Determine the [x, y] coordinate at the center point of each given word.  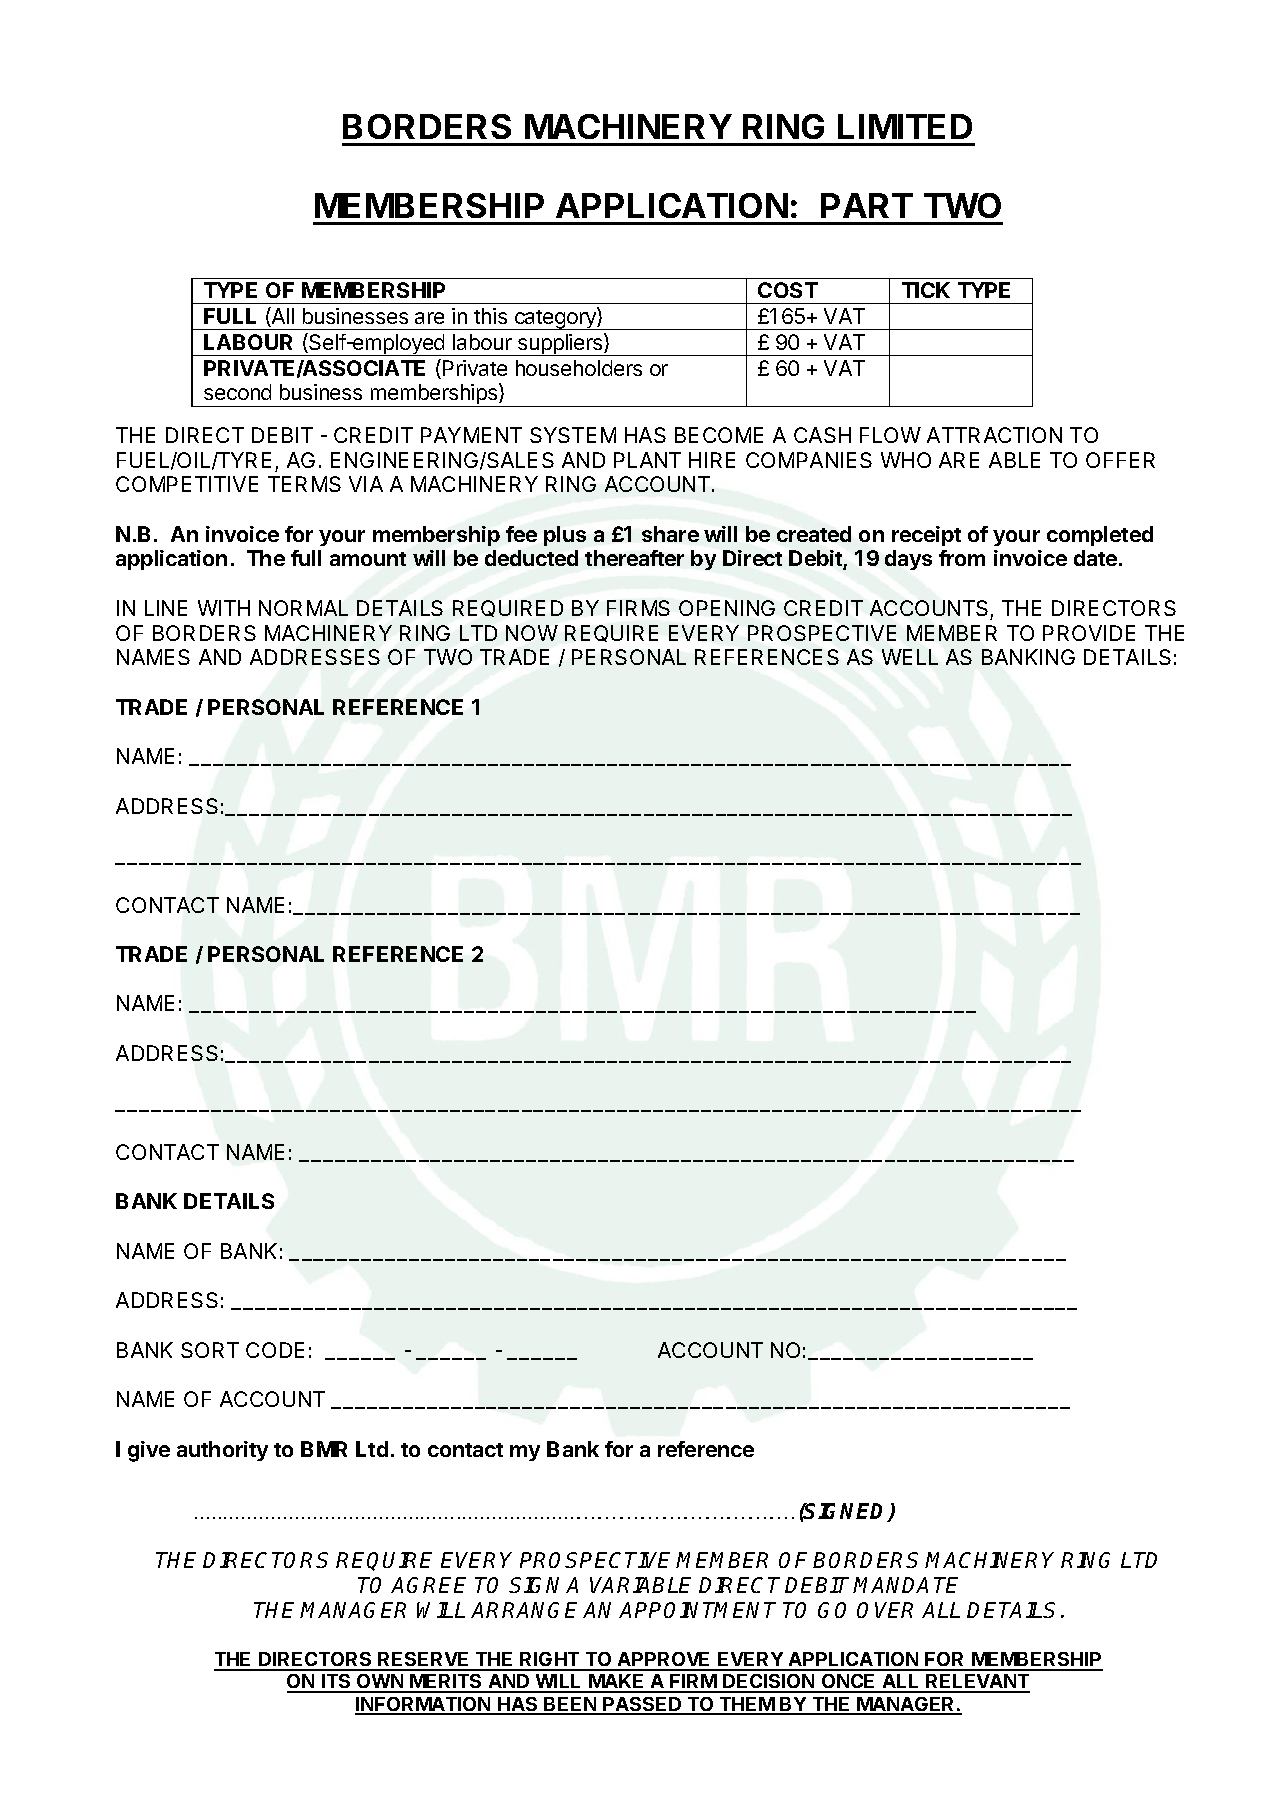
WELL [910, 657]
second [237, 392]
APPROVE [664, 1661]
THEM [746, 1705]
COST [788, 290]
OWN [380, 1683]
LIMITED [905, 126]
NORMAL [303, 608]
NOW [532, 633]
